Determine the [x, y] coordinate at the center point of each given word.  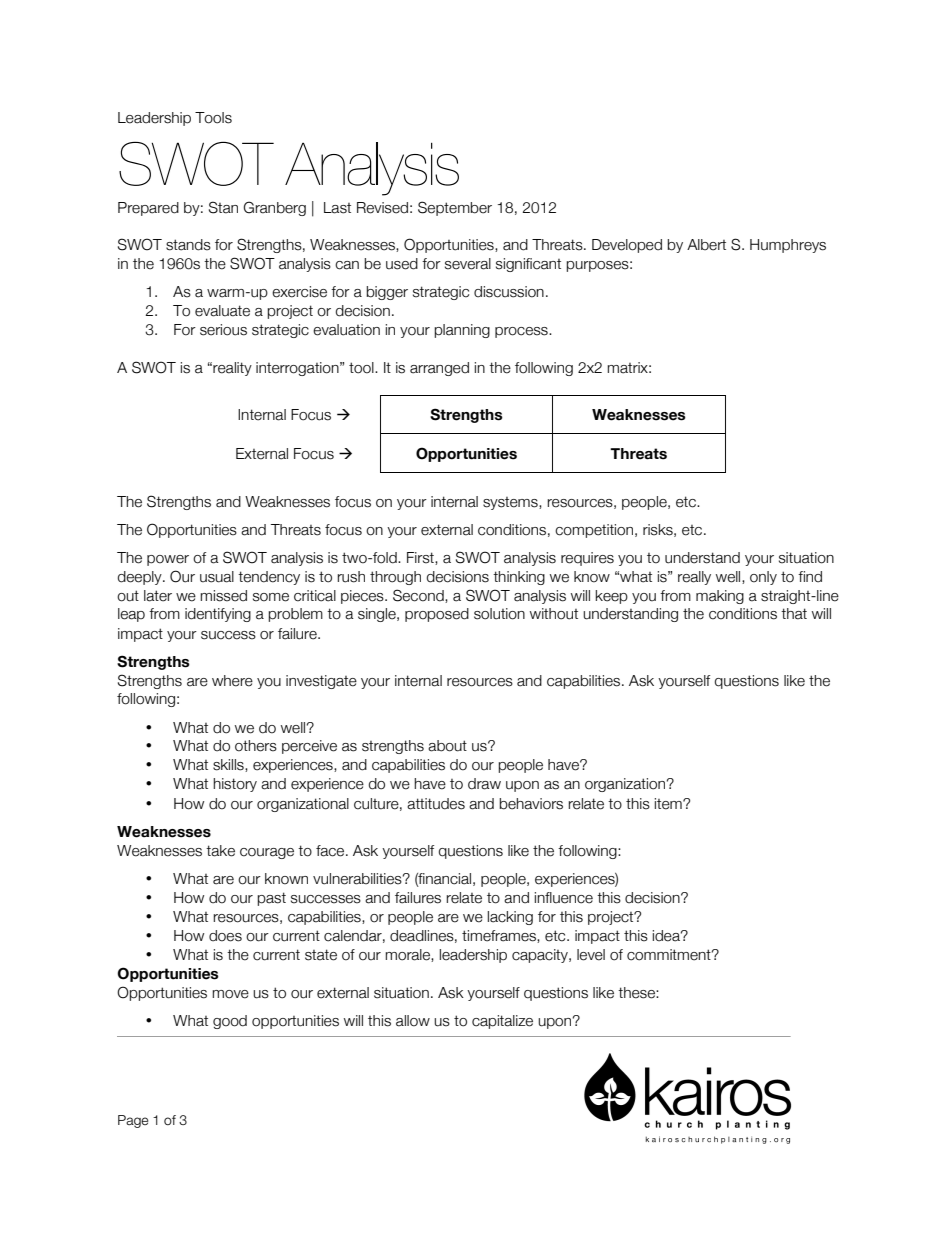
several [468, 264]
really [694, 578]
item [669, 804]
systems [511, 503]
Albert [706, 245]
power [168, 560]
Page [133, 1121]
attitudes [436, 804]
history [235, 785]
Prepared [148, 209]
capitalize [502, 1022]
